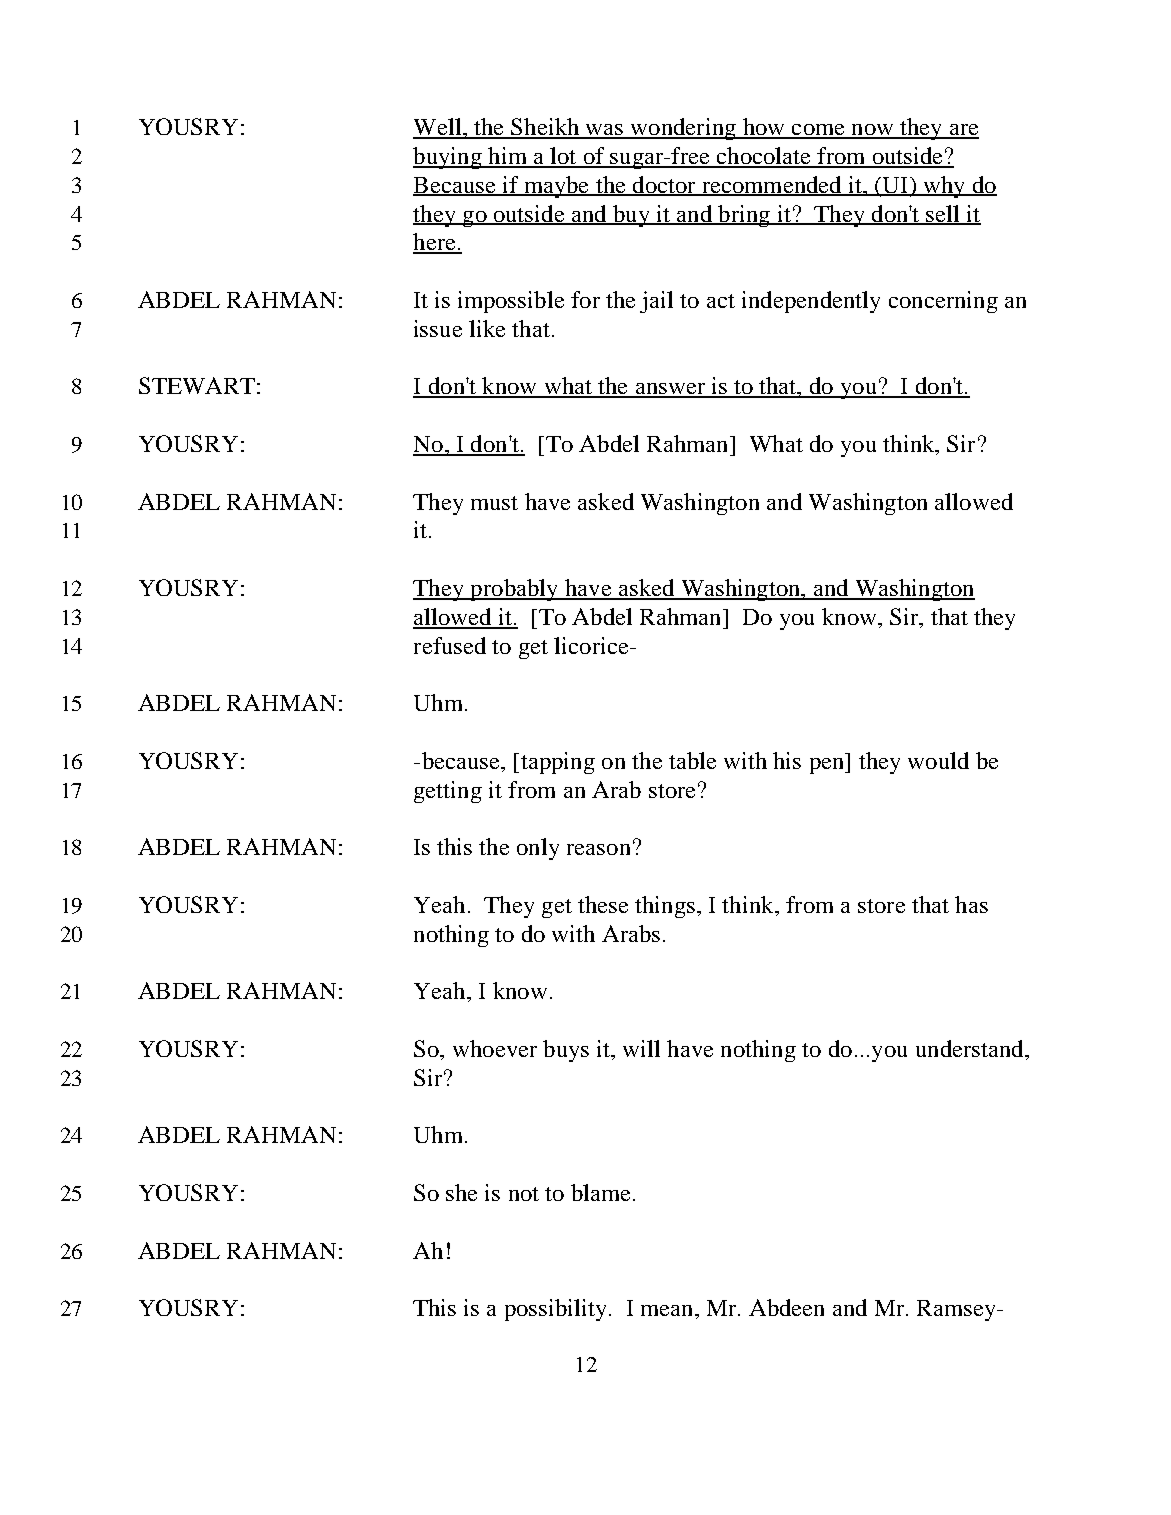 The height and width of the page is (1515, 1171). Describe the element at coordinates (448, 792) in the page. I see `getting` at that location.
